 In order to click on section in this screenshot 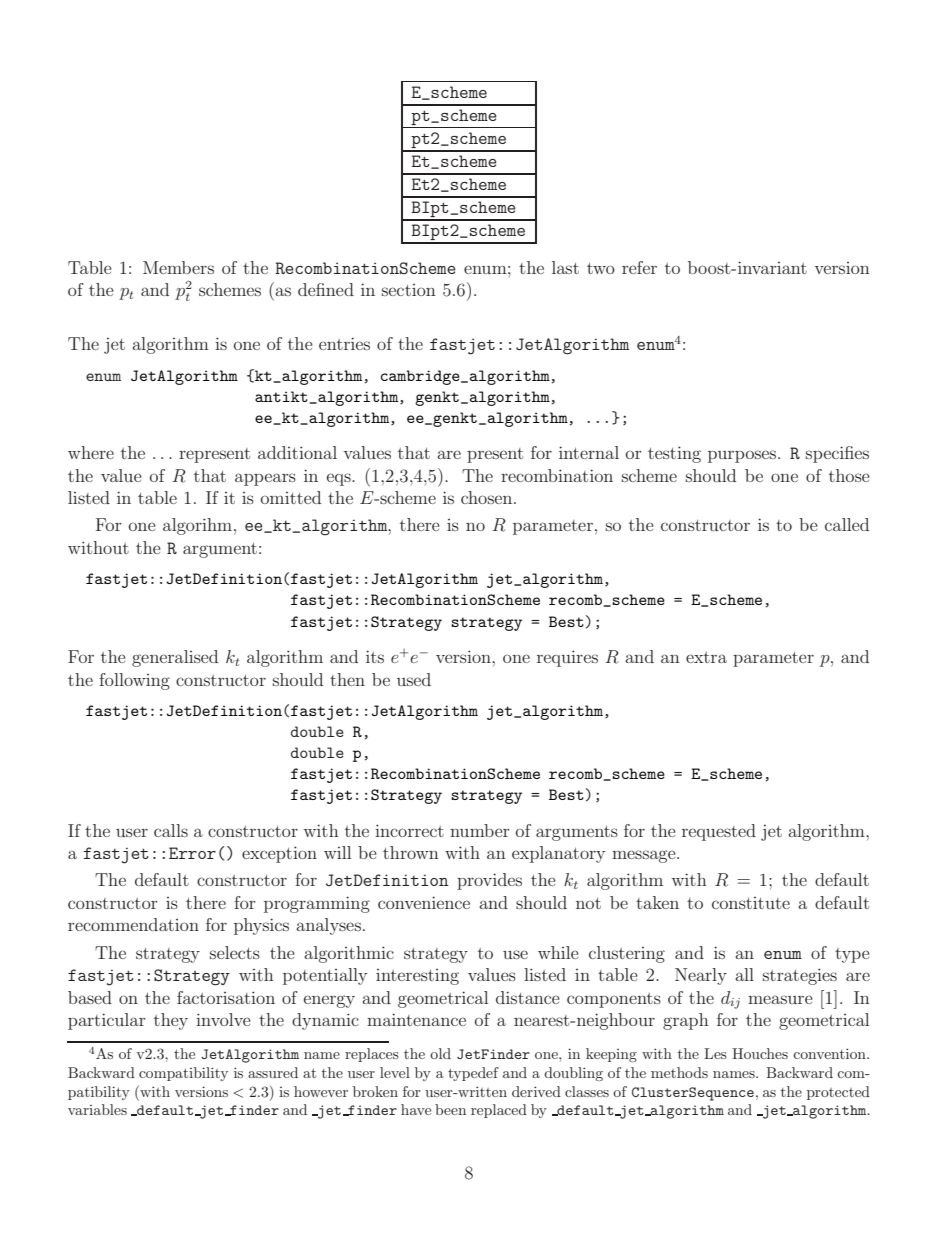, I will do `click(409, 290)`.
